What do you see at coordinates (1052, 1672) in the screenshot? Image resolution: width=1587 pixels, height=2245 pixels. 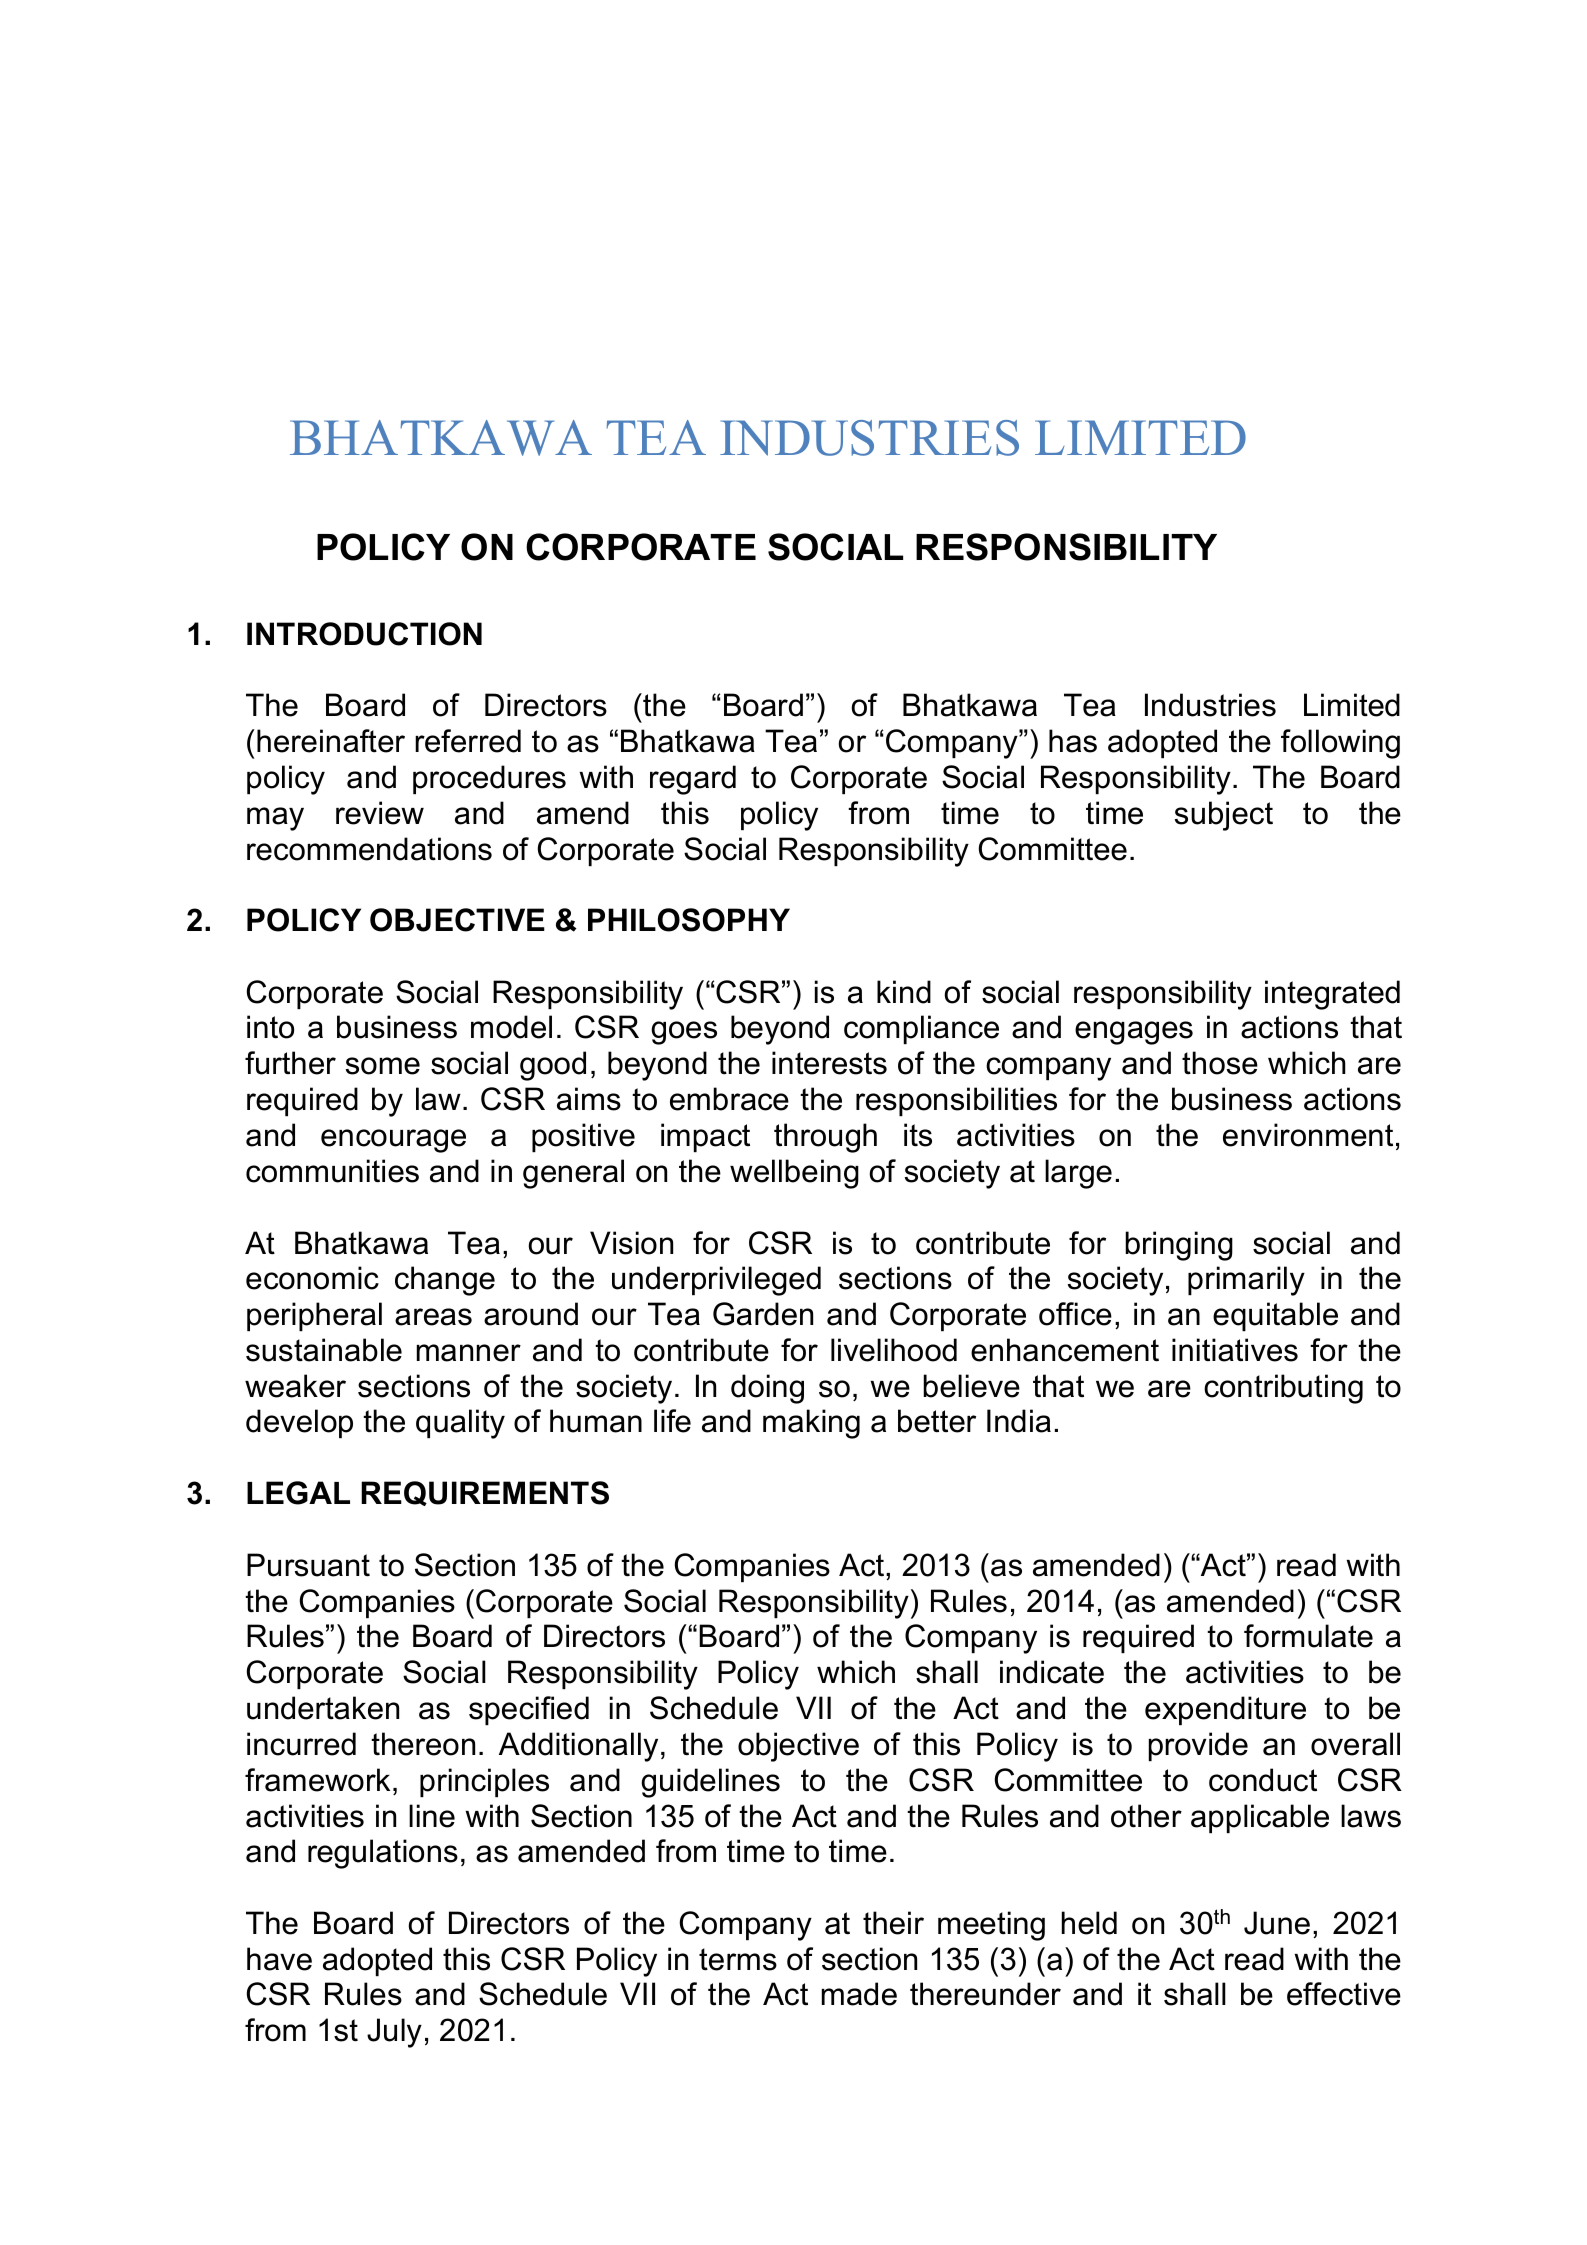 I see `indicate` at bounding box center [1052, 1672].
